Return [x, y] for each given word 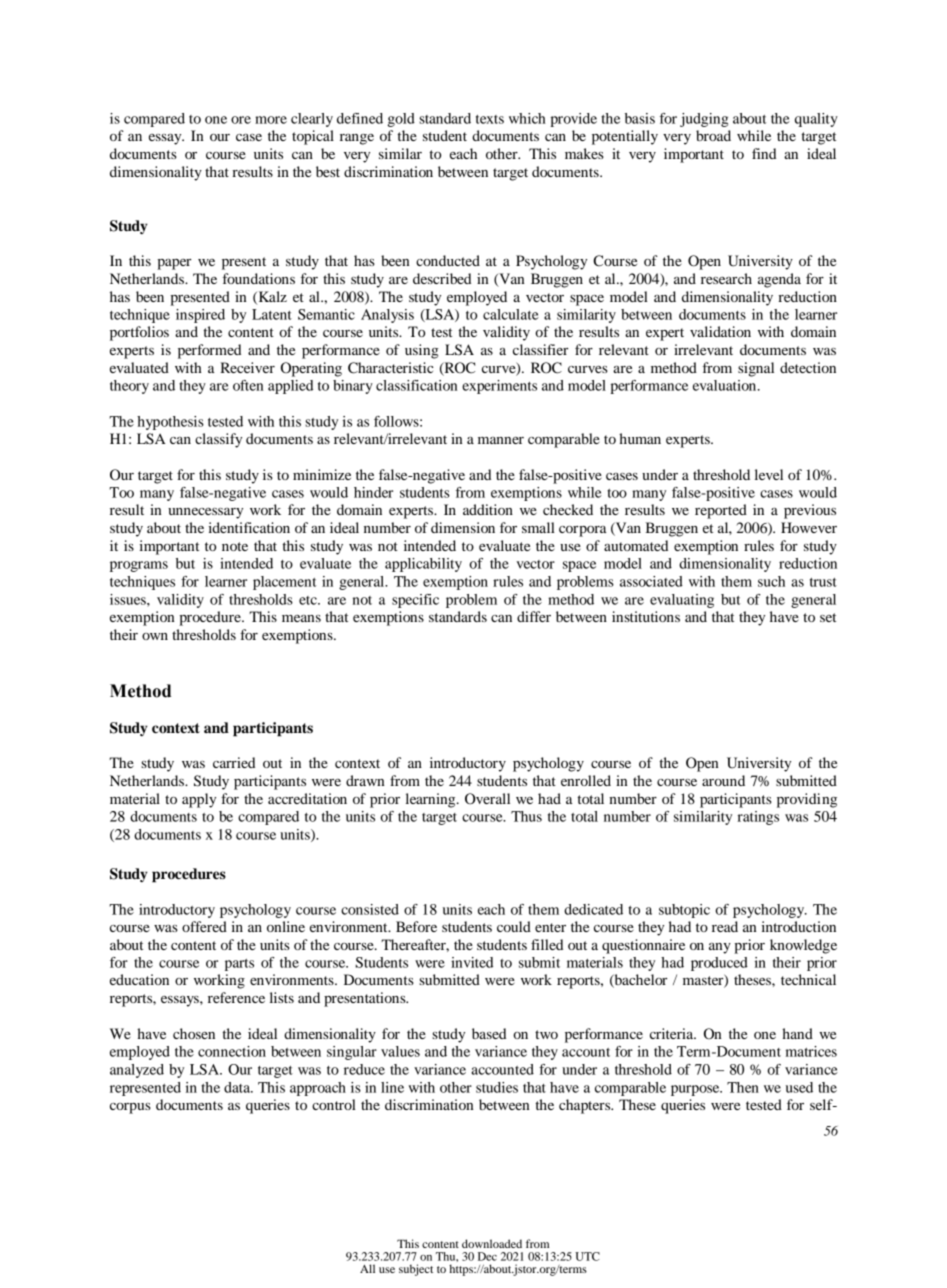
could [514, 926]
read [725, 926]
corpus [130, 1108]
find [764, 153]
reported [721, 511]
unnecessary [205, 513]
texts [490, 119]
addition [488, 509]
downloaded [492, 1243]
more [271, 120]
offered [204, 926]
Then [743, 1087]
